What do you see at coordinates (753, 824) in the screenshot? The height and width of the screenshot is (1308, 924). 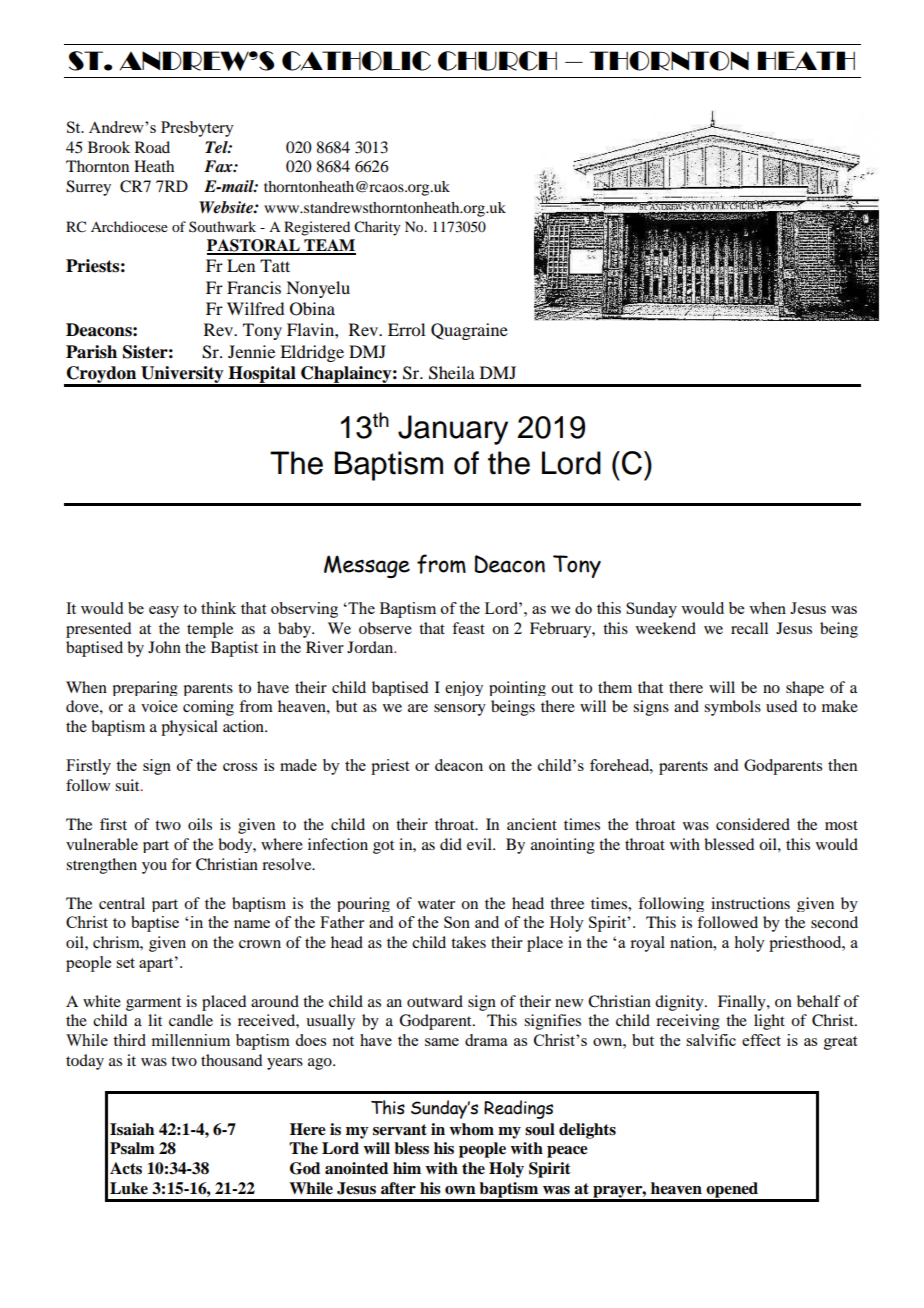 I see `considered` at bounding box center [753, 824].
